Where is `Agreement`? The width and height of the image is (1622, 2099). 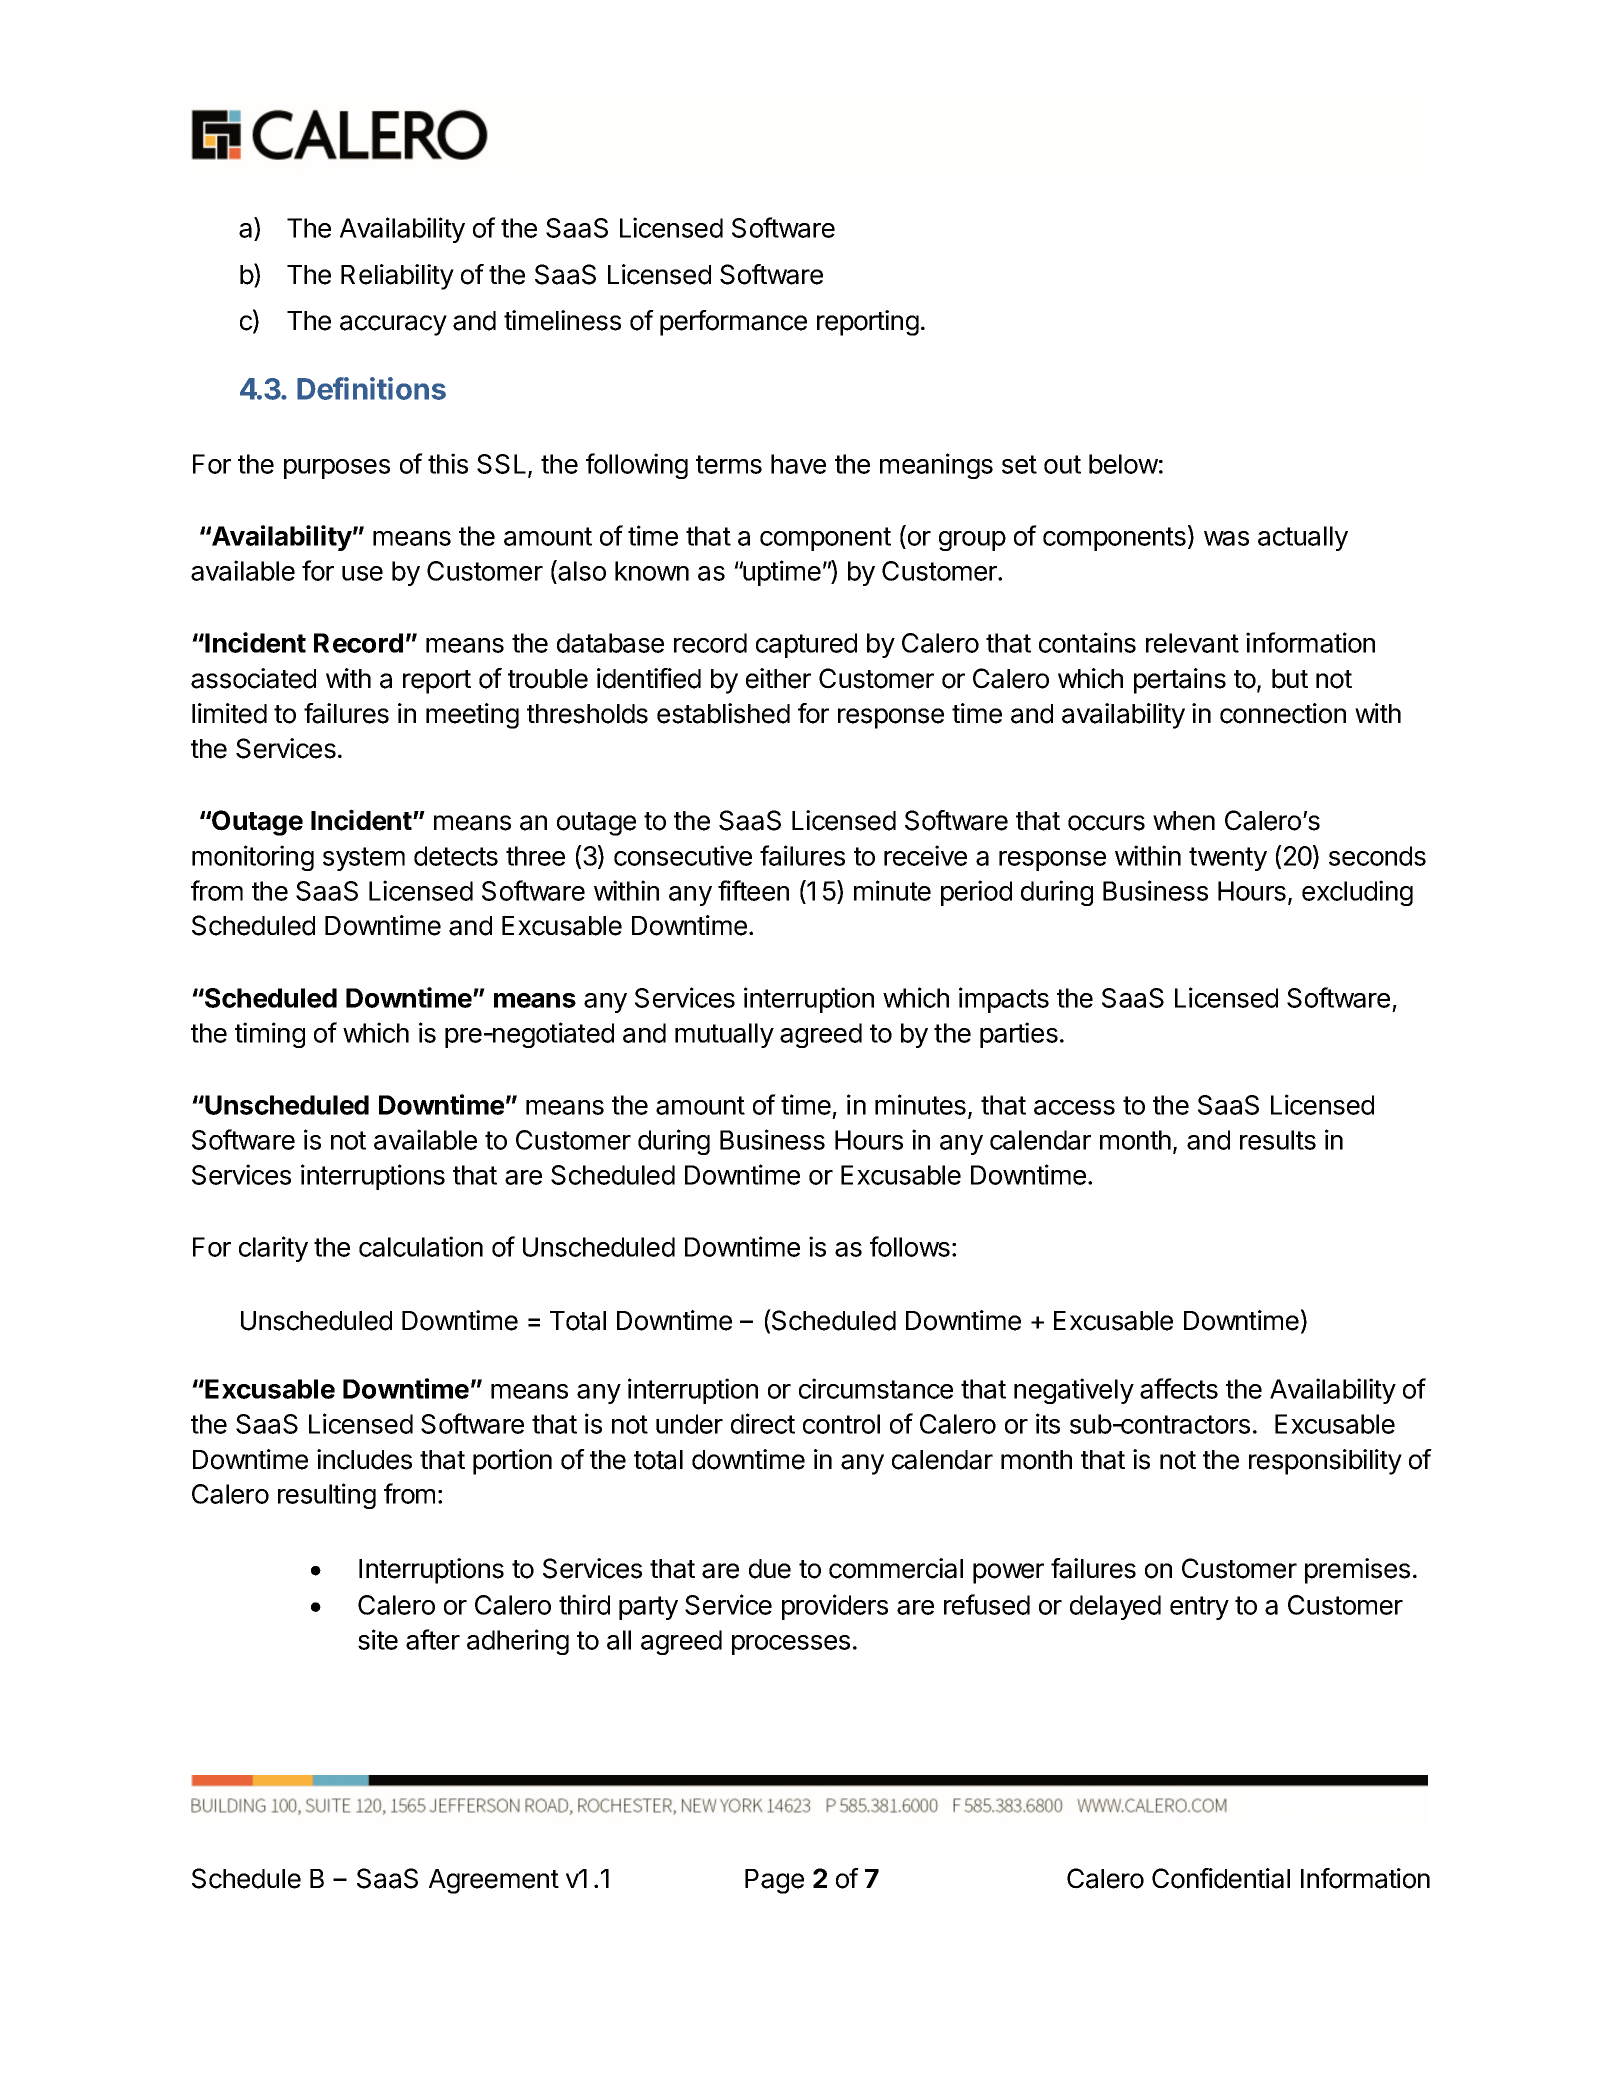
Agreement is located at coordinates (494, 1881).
